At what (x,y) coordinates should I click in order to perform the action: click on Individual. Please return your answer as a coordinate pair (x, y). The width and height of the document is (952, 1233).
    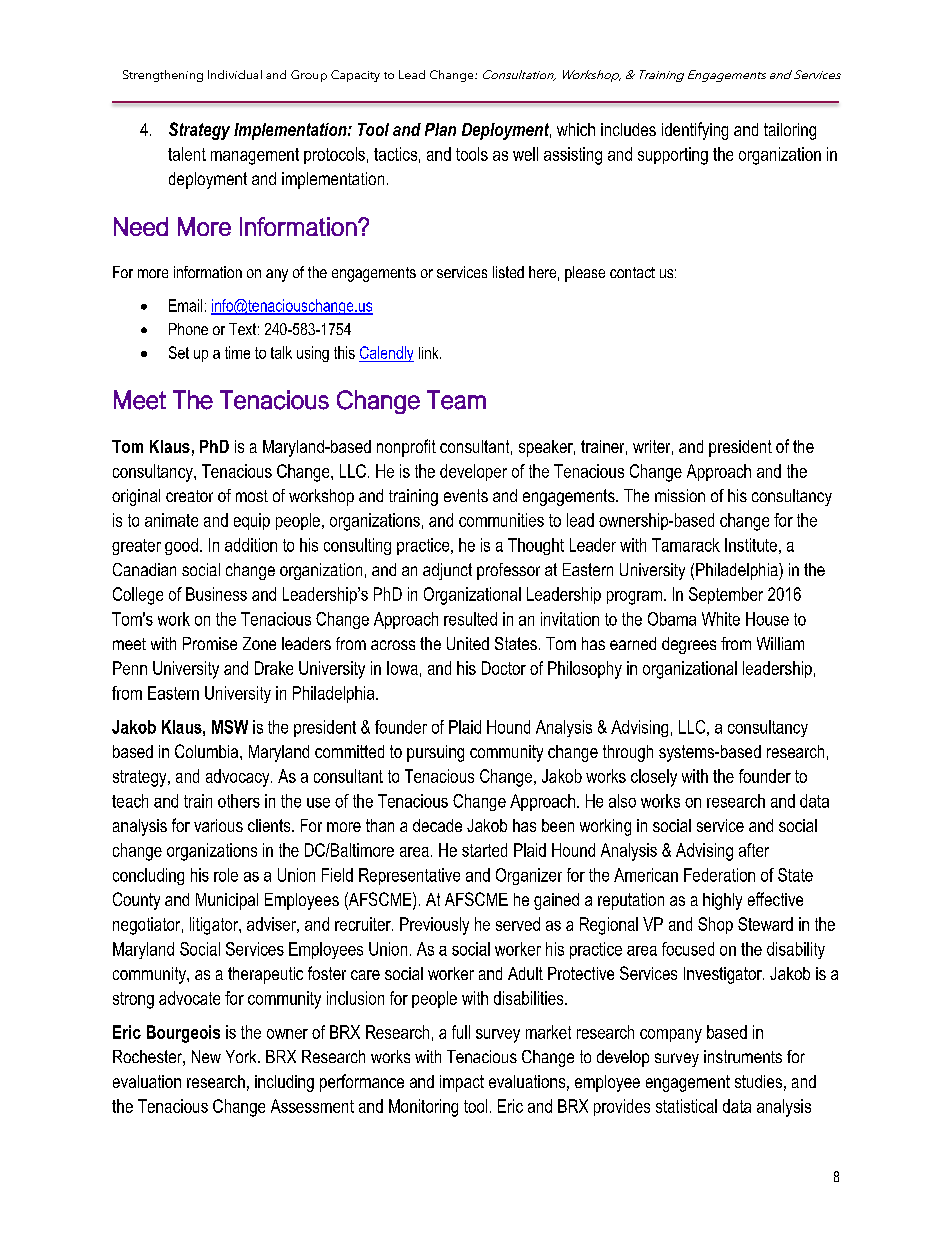
    Looking at the image, I should click on (235, 74).
